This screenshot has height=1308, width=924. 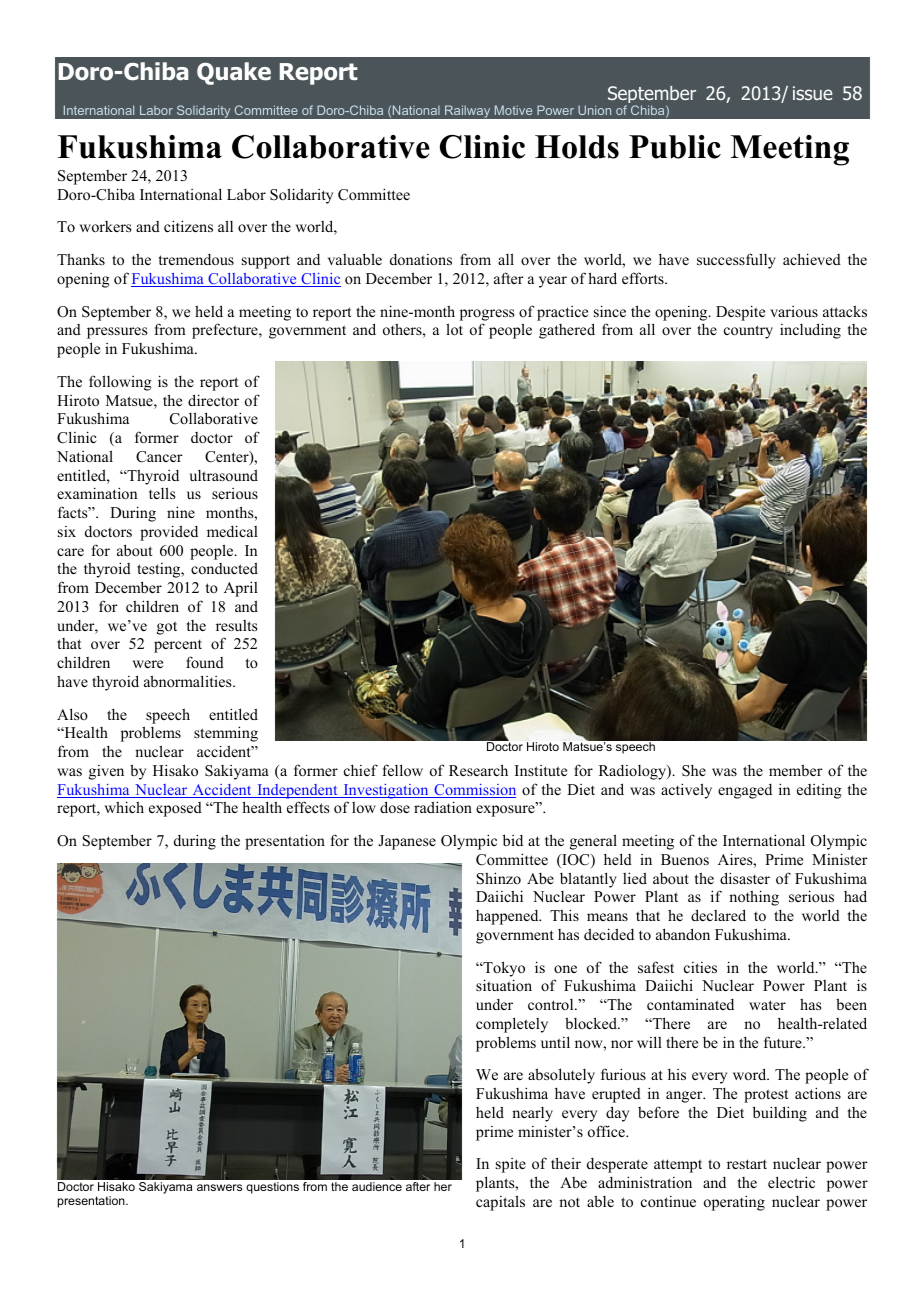 What do you see at coordinates (478, 770) in the screenshot?
I see `Research` at bounding box center [478, 770].
